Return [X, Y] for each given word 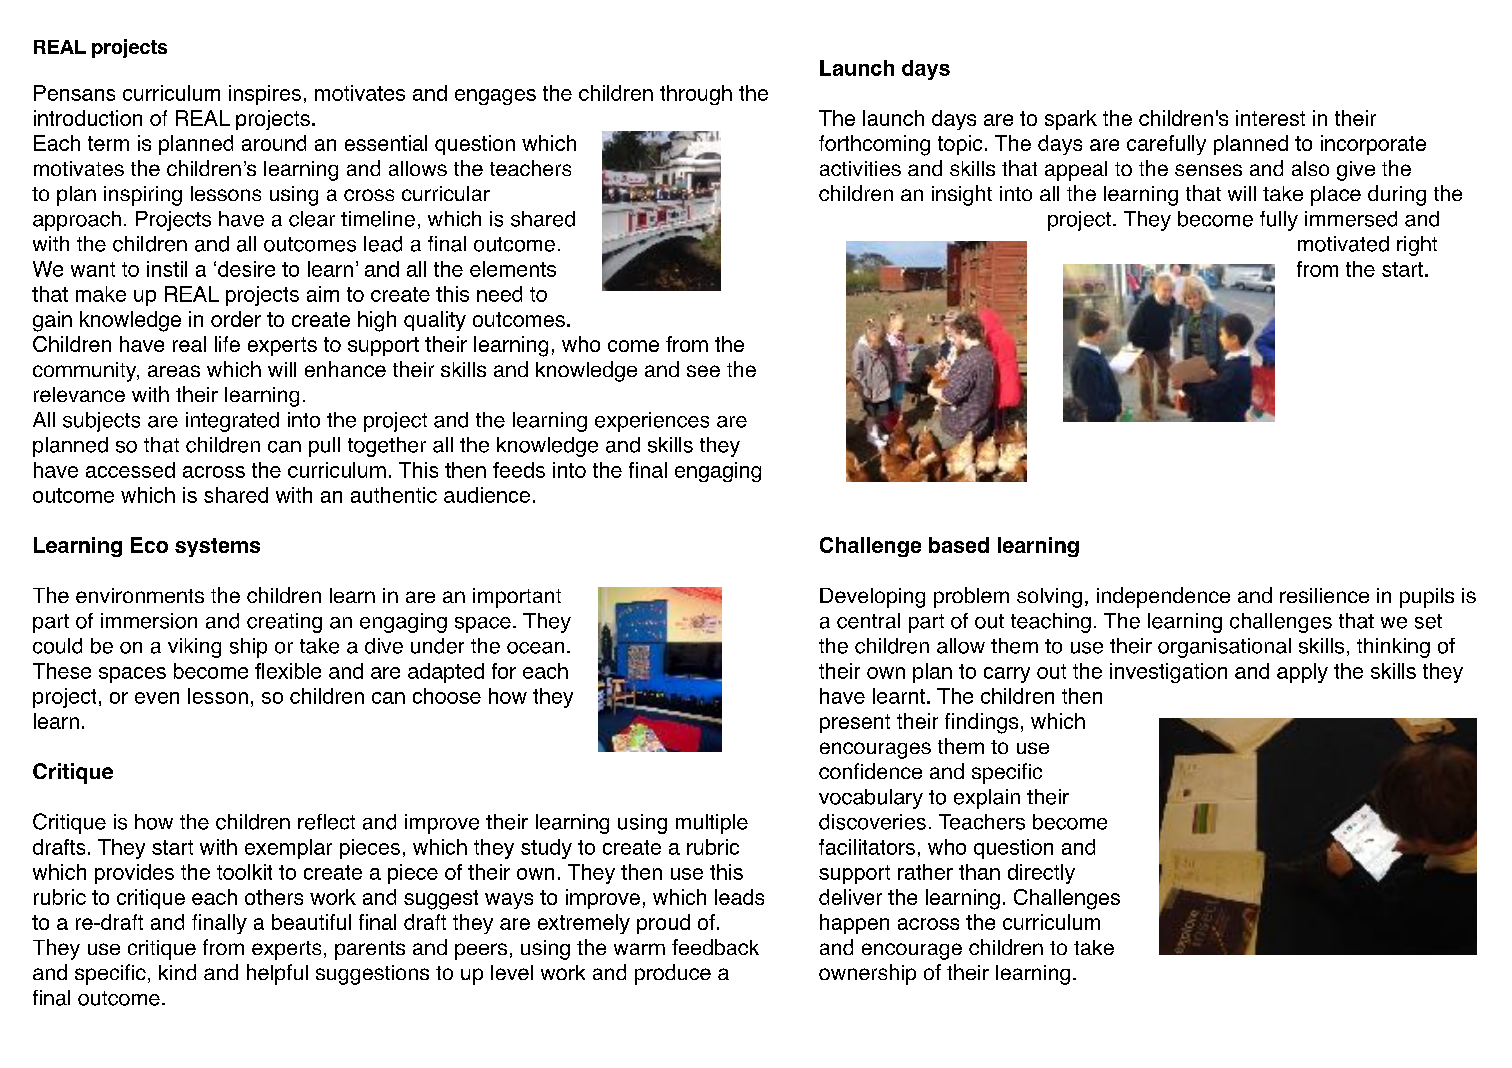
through [696, 95]
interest [1270, 118]
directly [1041, 874]
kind [177, 972]
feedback [715, 947]
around [274, 143]
